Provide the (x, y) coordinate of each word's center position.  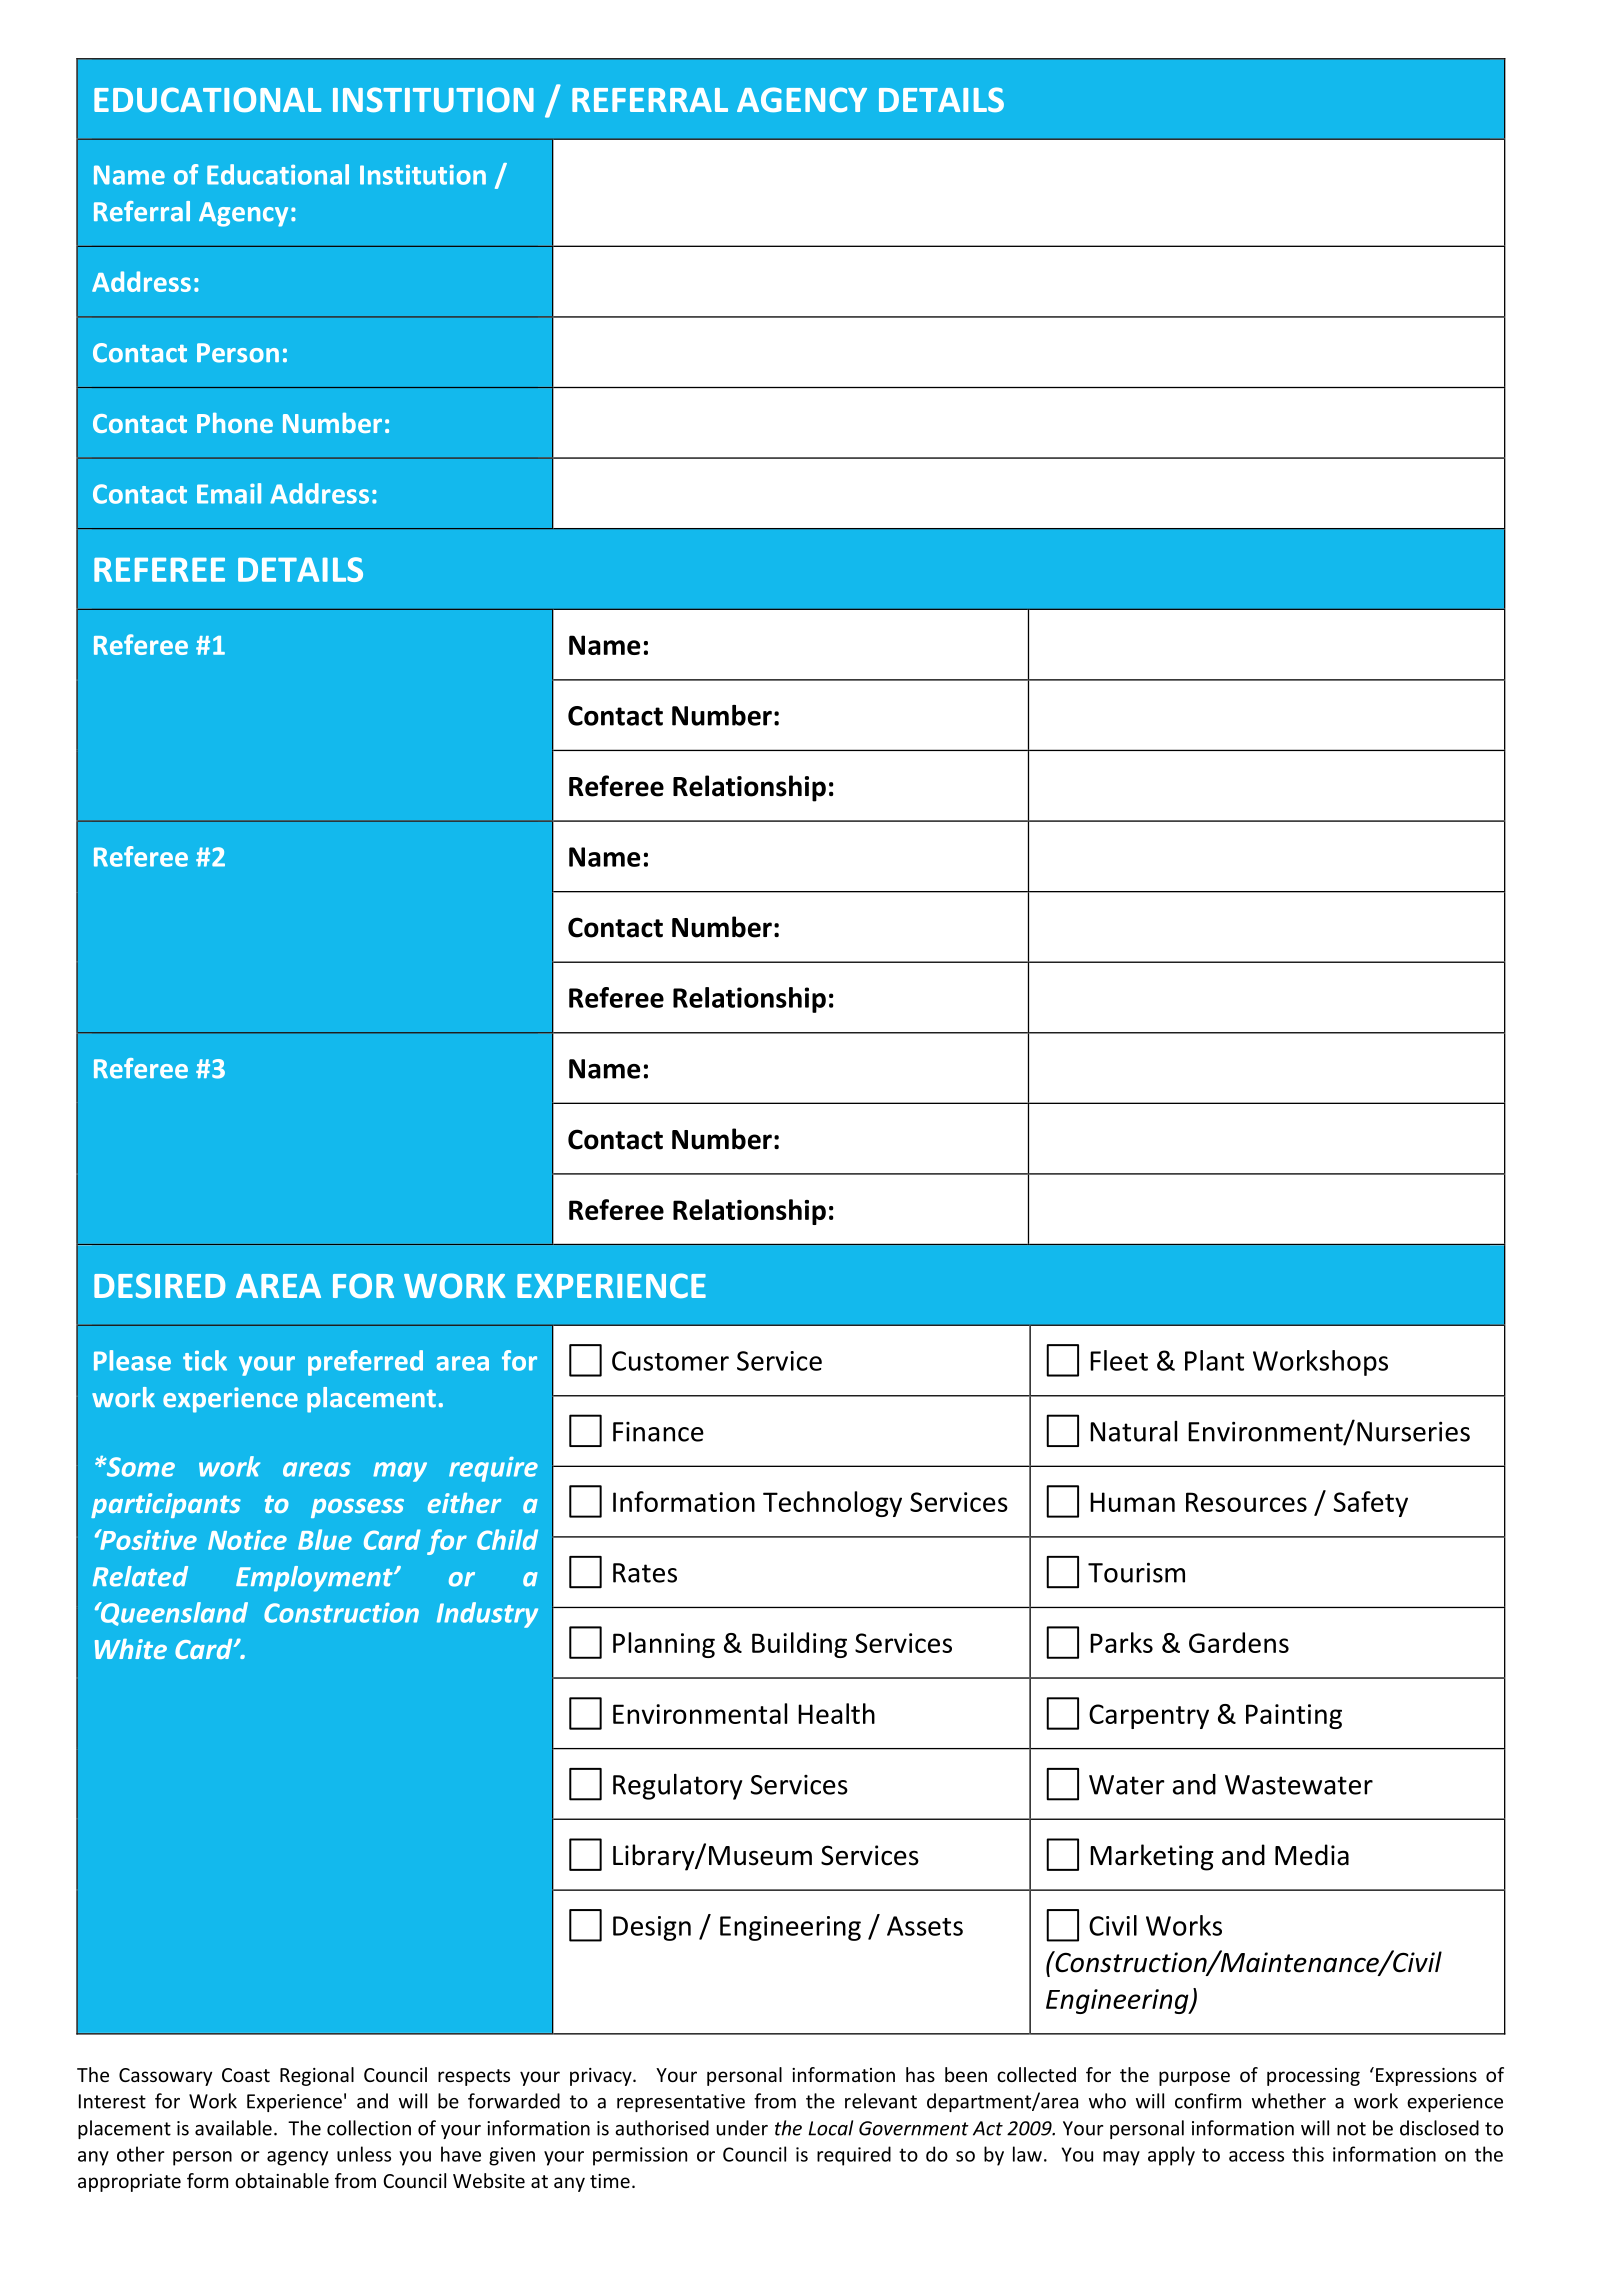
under (742, 2128)
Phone (235, 423)
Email (229, 493)
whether (1289, 2101)
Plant (1214, 1360)
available (233, 2128)
